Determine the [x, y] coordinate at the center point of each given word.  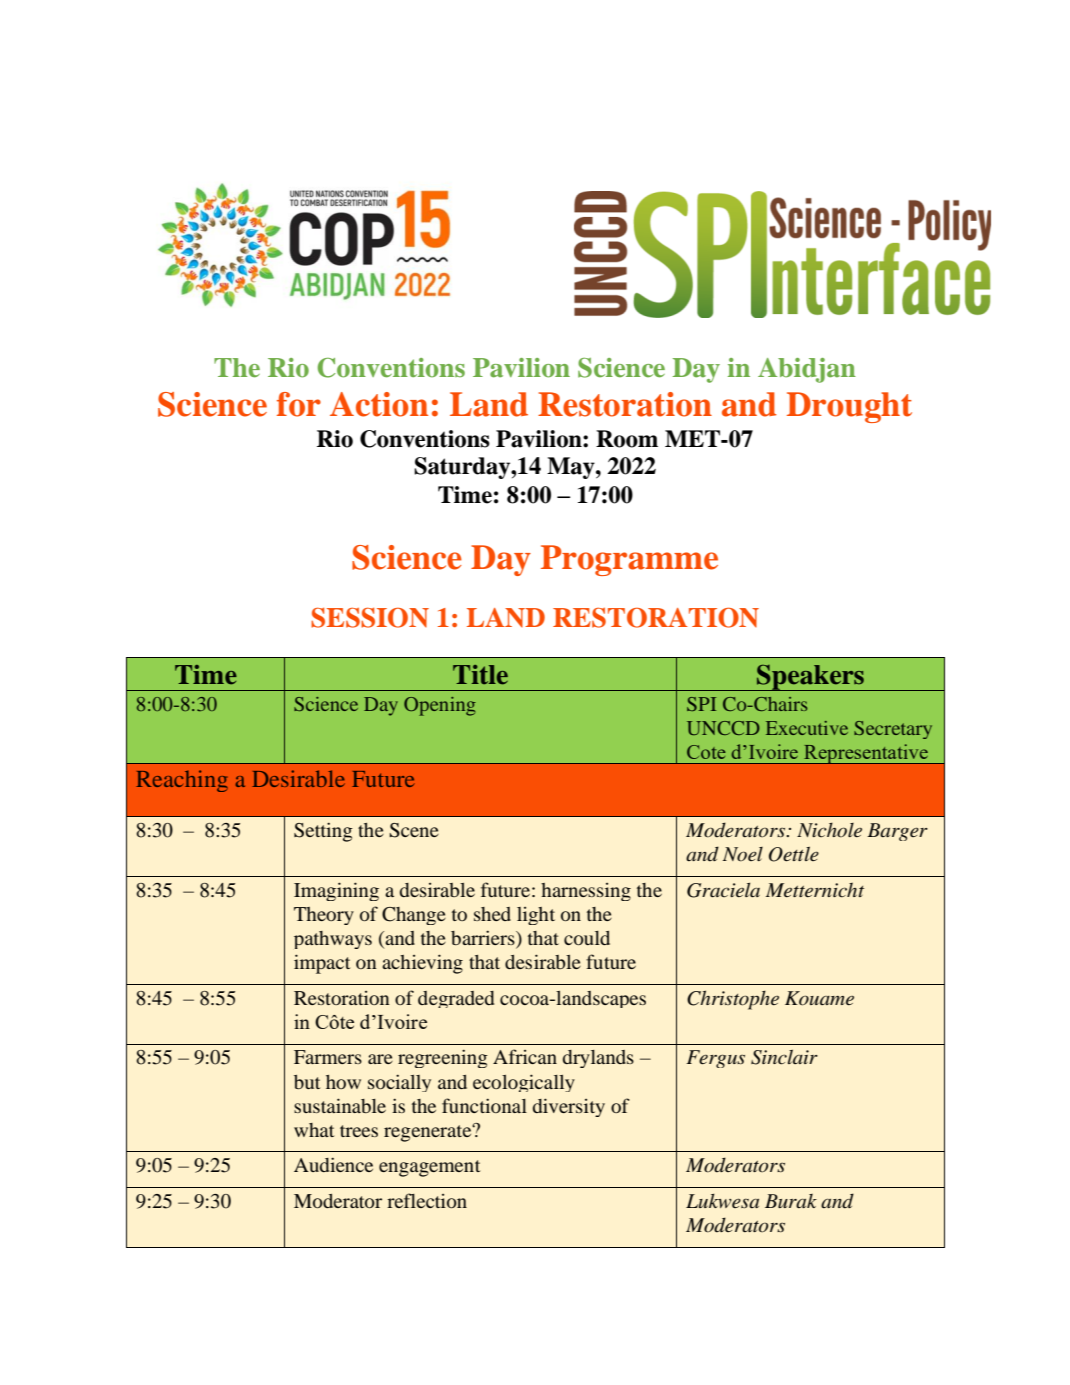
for [299, 404]
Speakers [810, 678]
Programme [629, 560]
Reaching [182, 781]
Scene [414, 830]
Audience [333, 1164]
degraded [456, 999]
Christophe [733, 1000]
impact [322, 964]
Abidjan [807, 370]
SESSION [370, 618]
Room [627, 439]
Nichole [829, 830]
